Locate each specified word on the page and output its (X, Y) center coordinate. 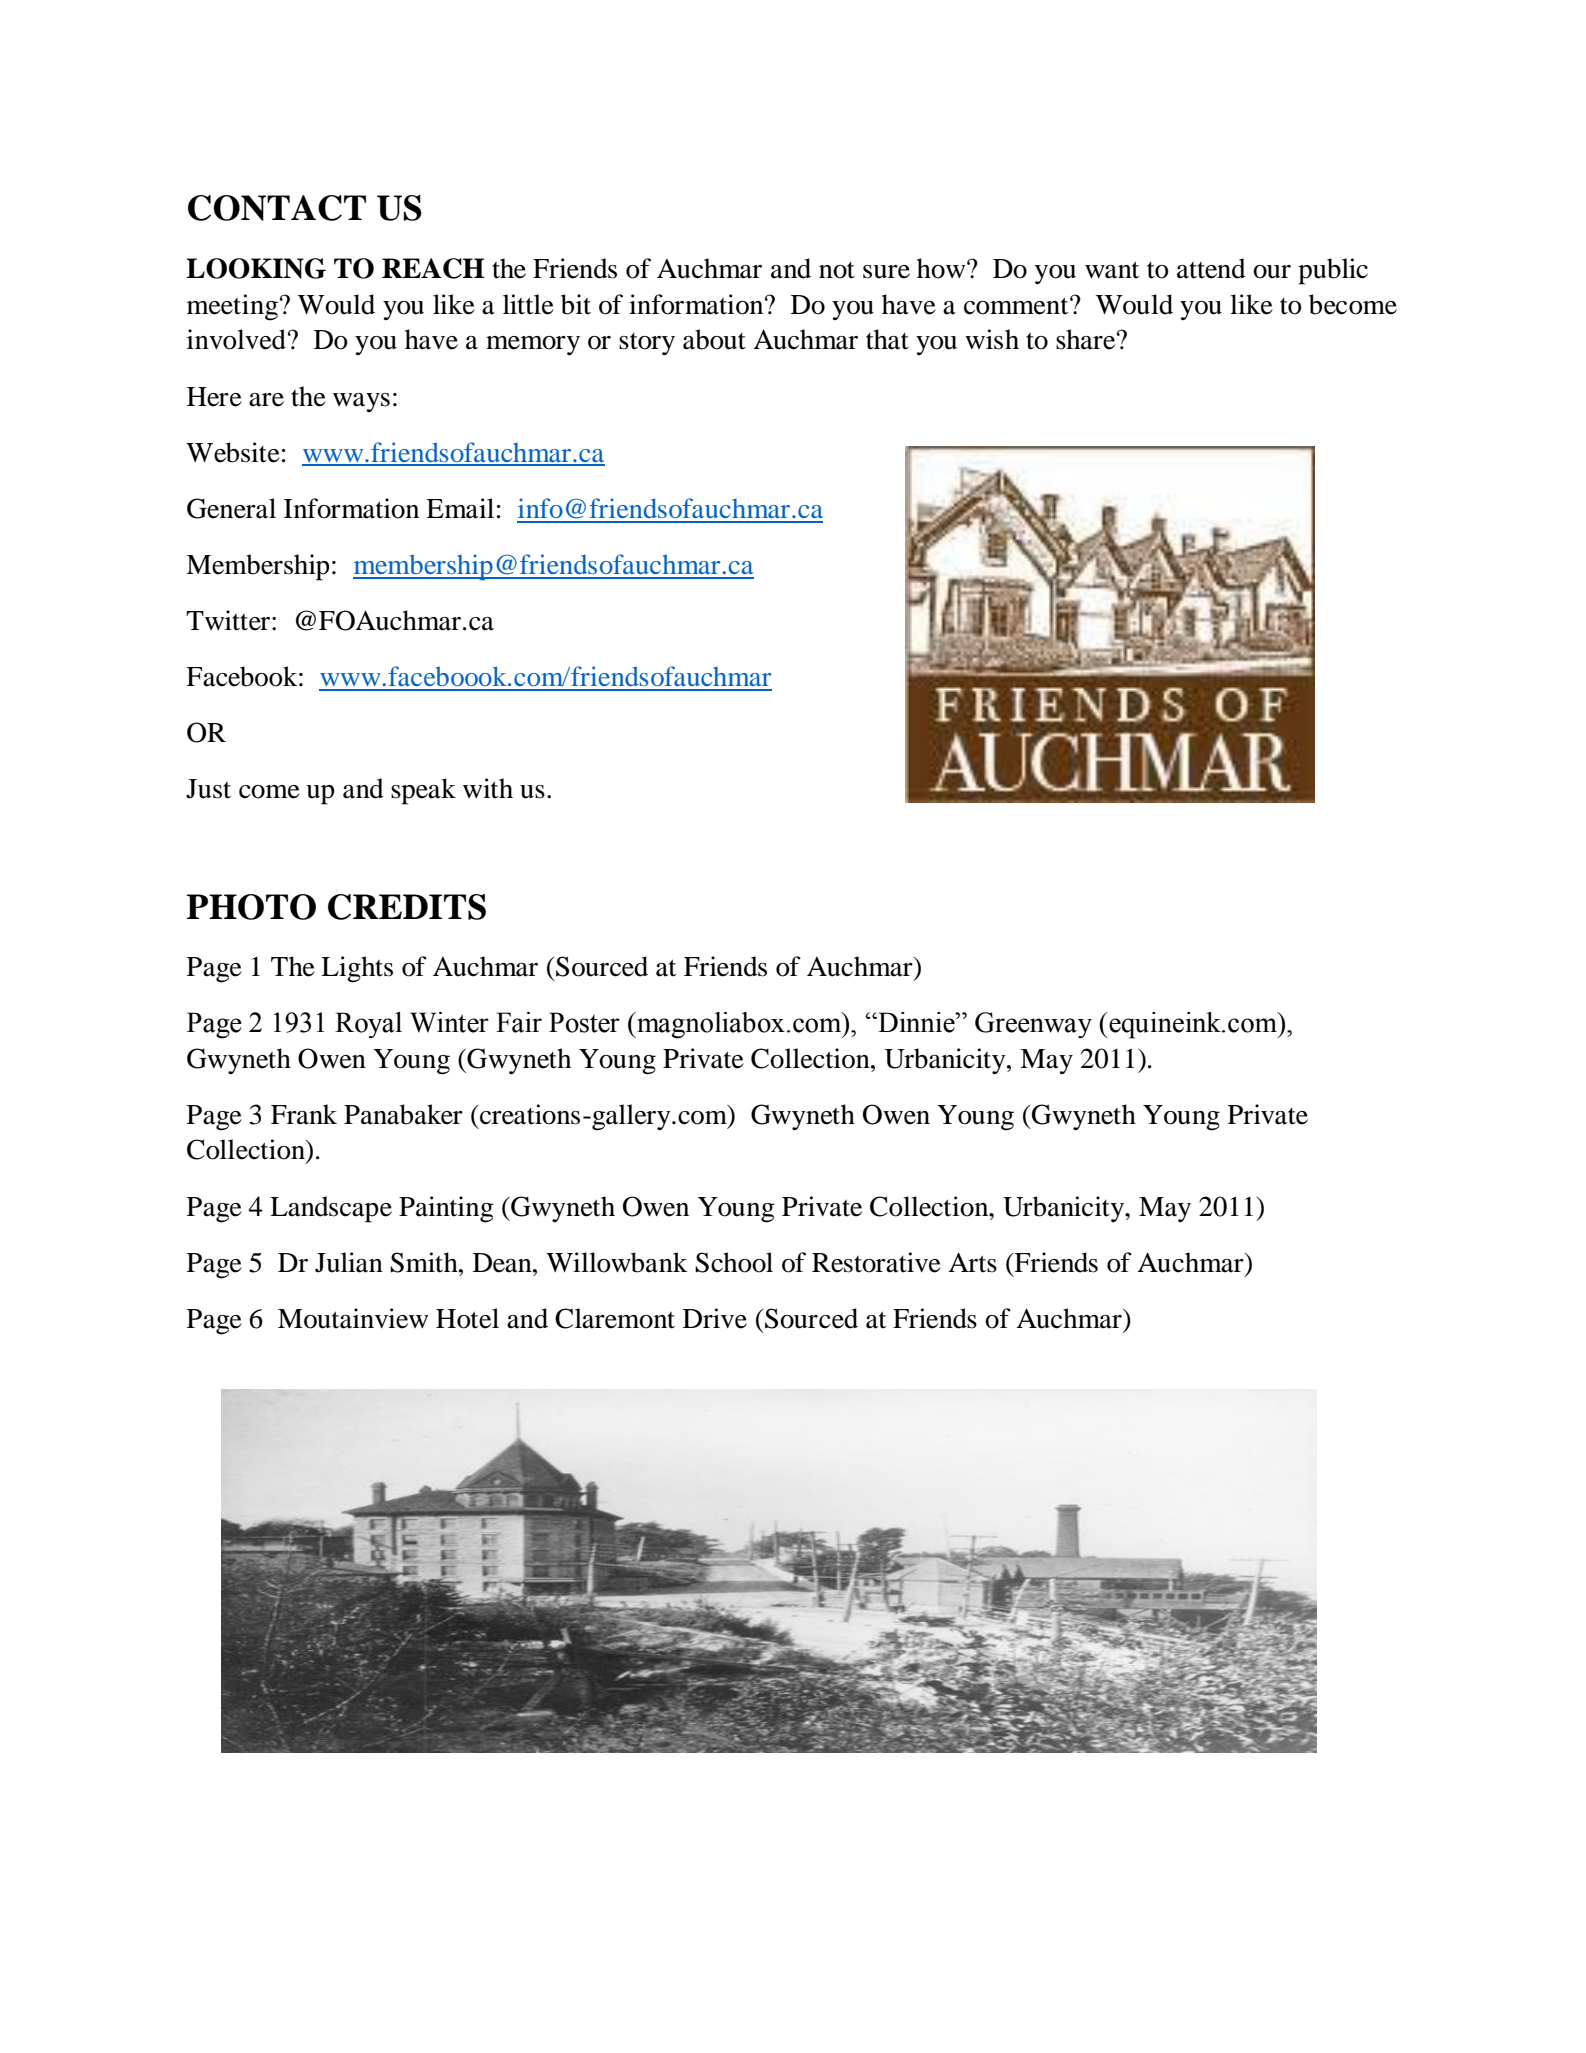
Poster (584, 1022)
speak (423, 791)
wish (992, 339)
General (231, 508)
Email (460, 508)
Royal (368, 1025)
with (488, 788)
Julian (349, 1262)
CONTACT (277, 208)
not (837, 270)
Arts (972, 1263)
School (734, 1262)
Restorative (876, 1262)
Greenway (1033, 1025)
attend (1211, 268)
